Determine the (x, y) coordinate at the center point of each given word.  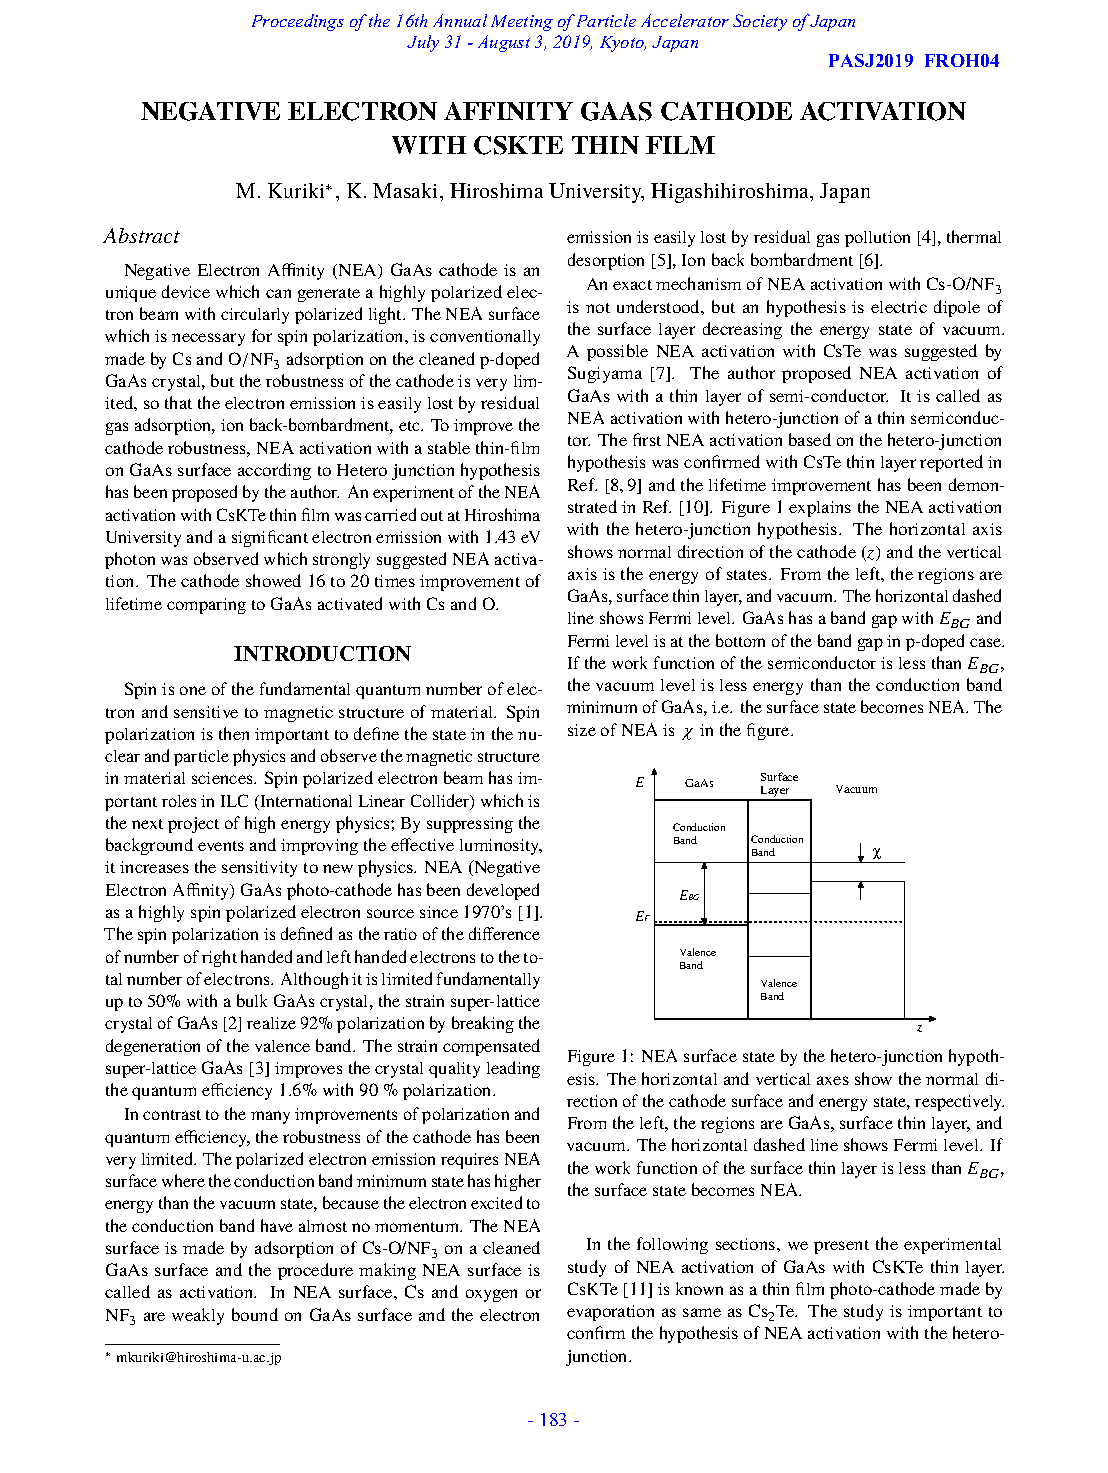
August (504, 43)
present (841, 1247)
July (423, 43)
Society (760, 22)
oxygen (491, 1295)
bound (255, 1314)
